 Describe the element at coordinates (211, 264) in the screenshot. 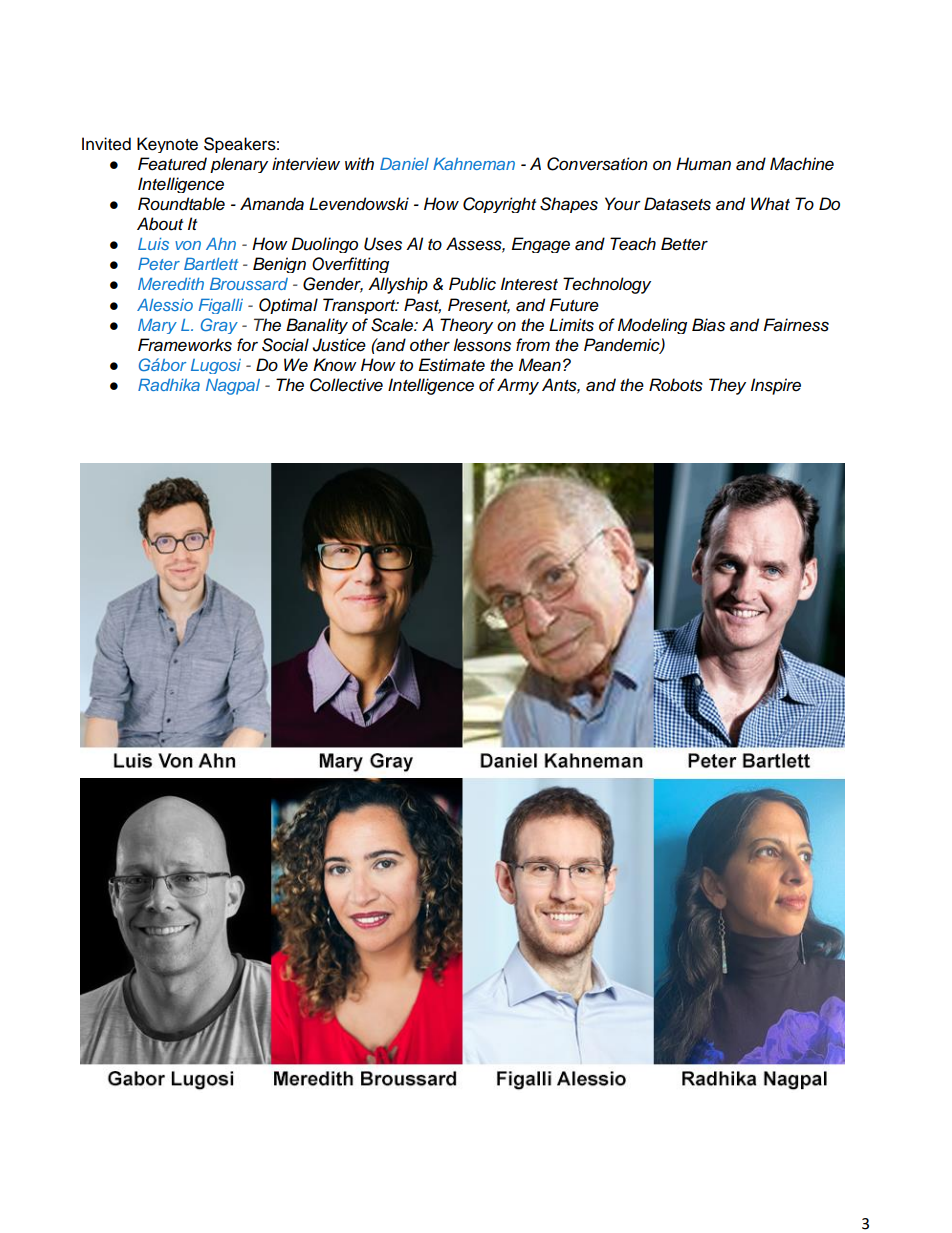

I see `Bartlett` at that location.
